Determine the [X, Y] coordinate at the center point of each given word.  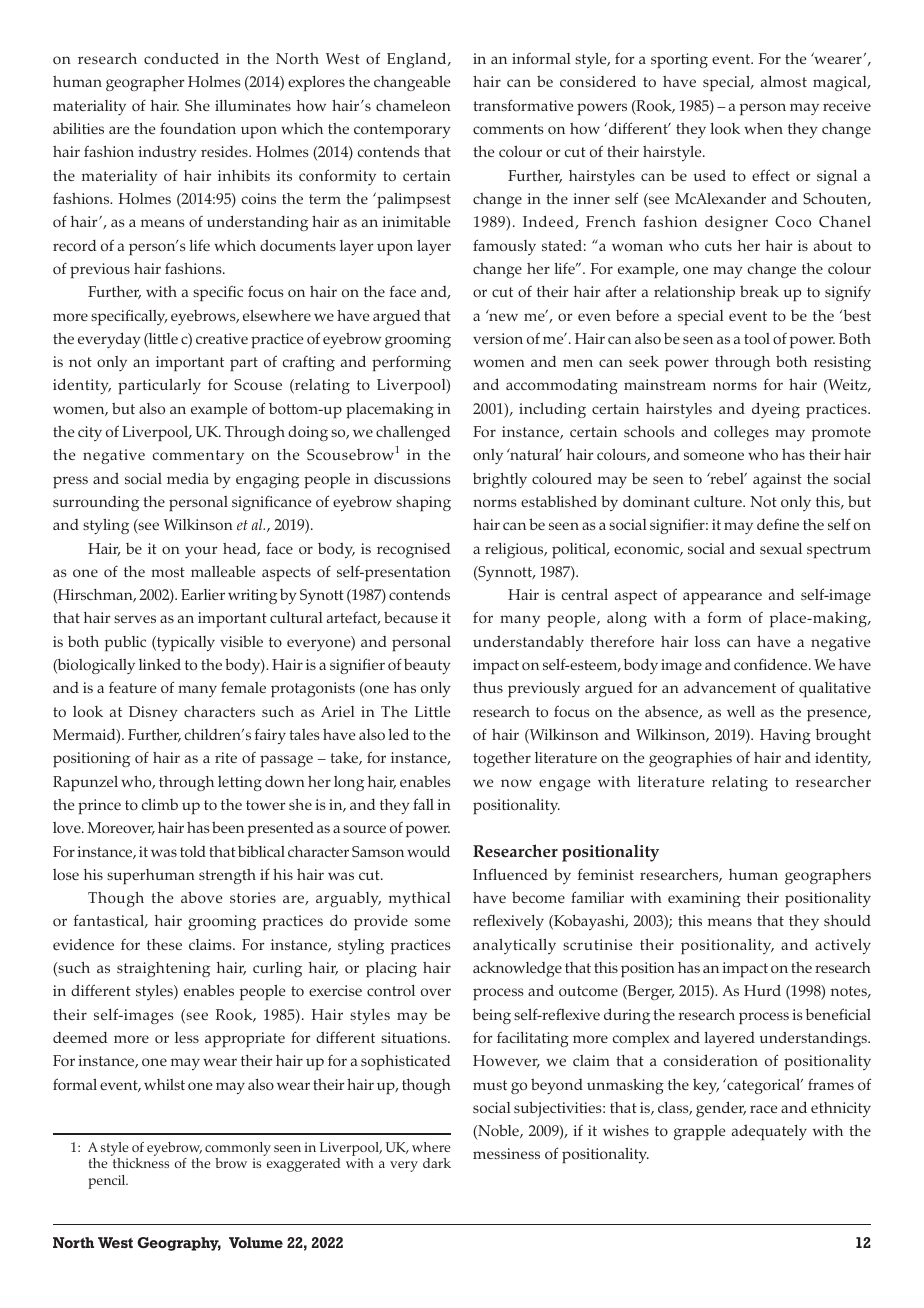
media [188, 478]
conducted [181, 58]
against [777, 480]
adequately [769, 1133]
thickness [141, 1163]
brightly [500, 480]
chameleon [413, 105]
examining [704, 899]
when [763, 128]
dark [437, 1163]
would [428, 851]
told [193, 851]
